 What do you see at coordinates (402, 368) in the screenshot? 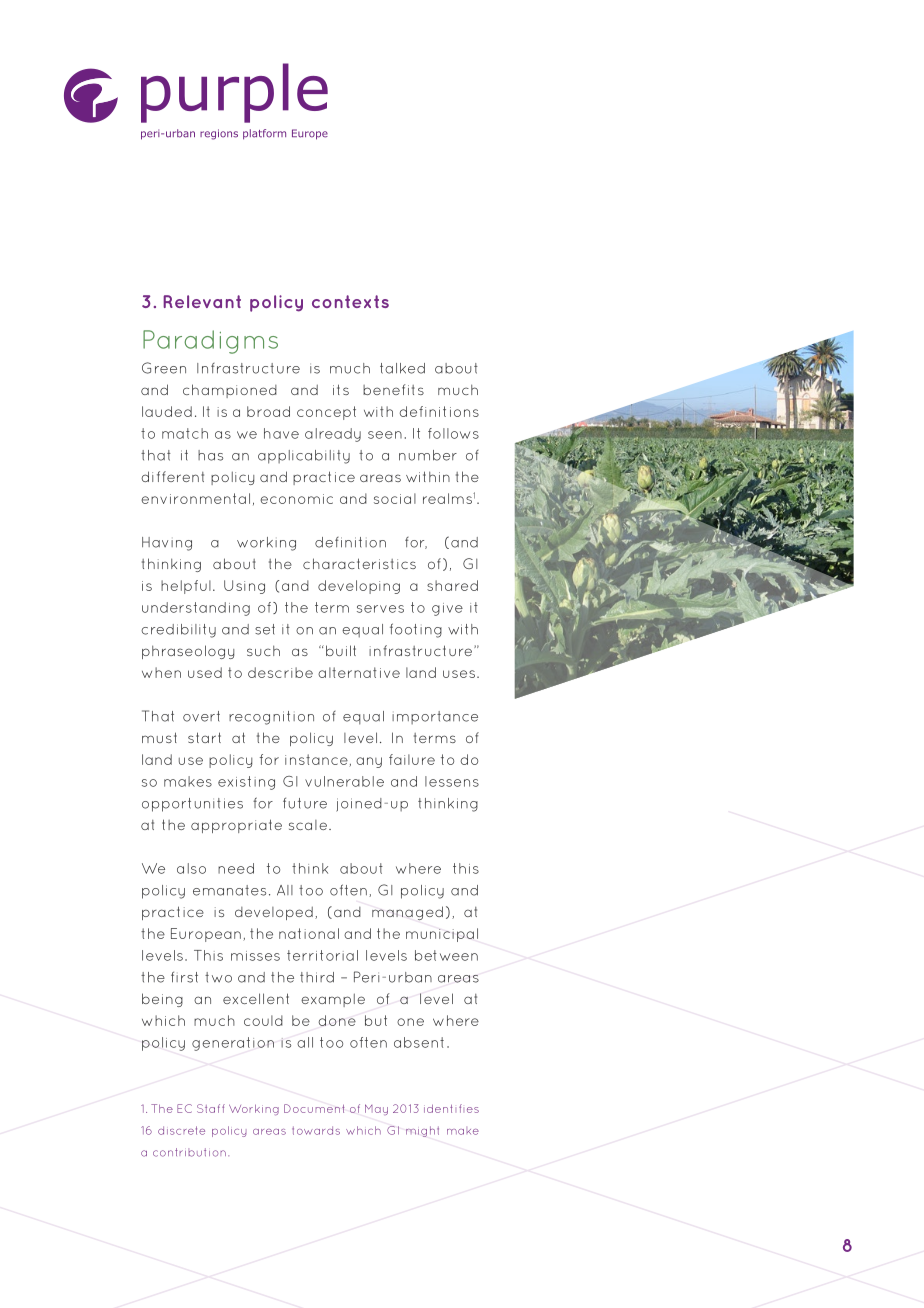
I see `talked` at bounding box center [402, 368].
